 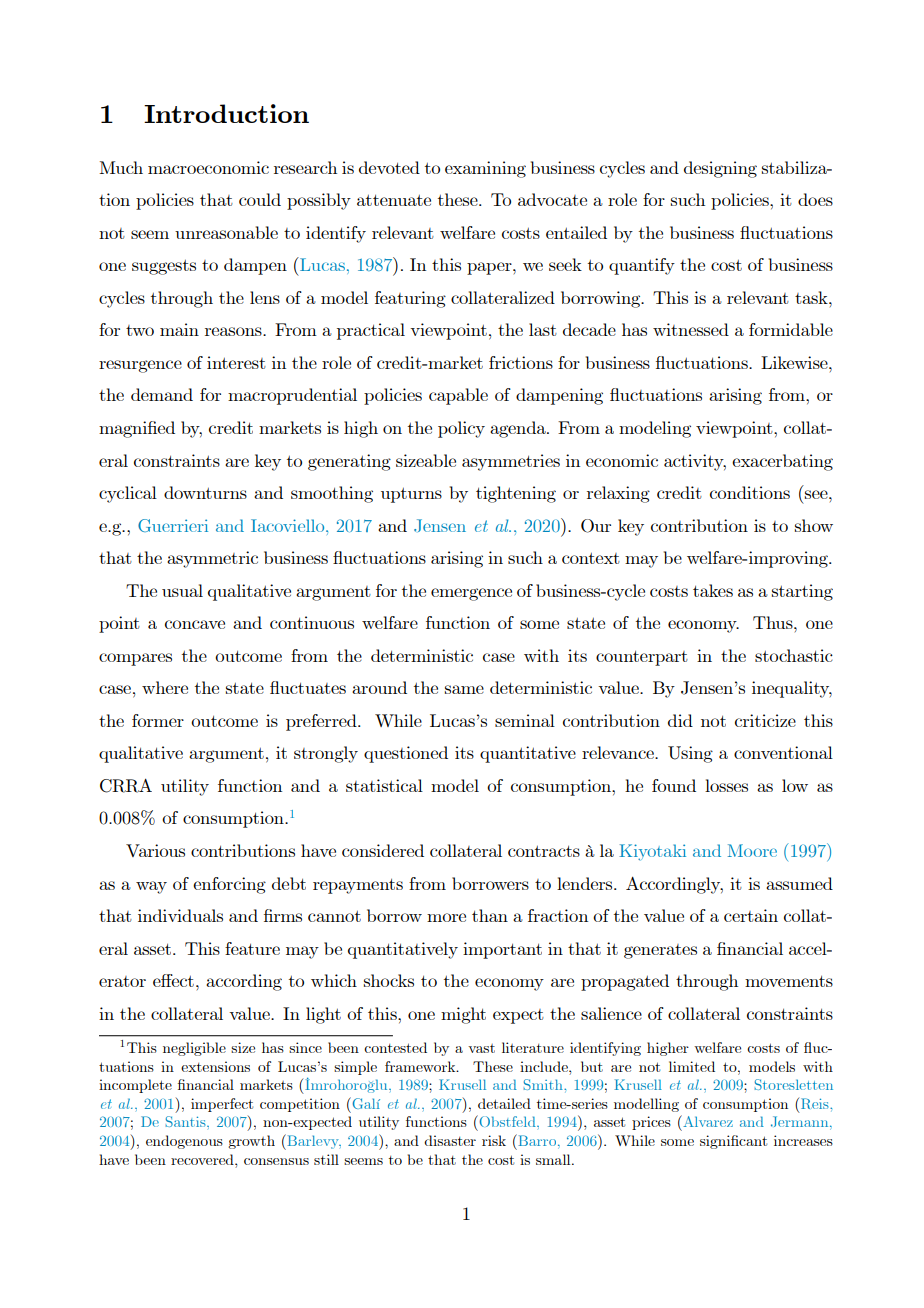 I want to click on examining, so click(x=485, y=169).
